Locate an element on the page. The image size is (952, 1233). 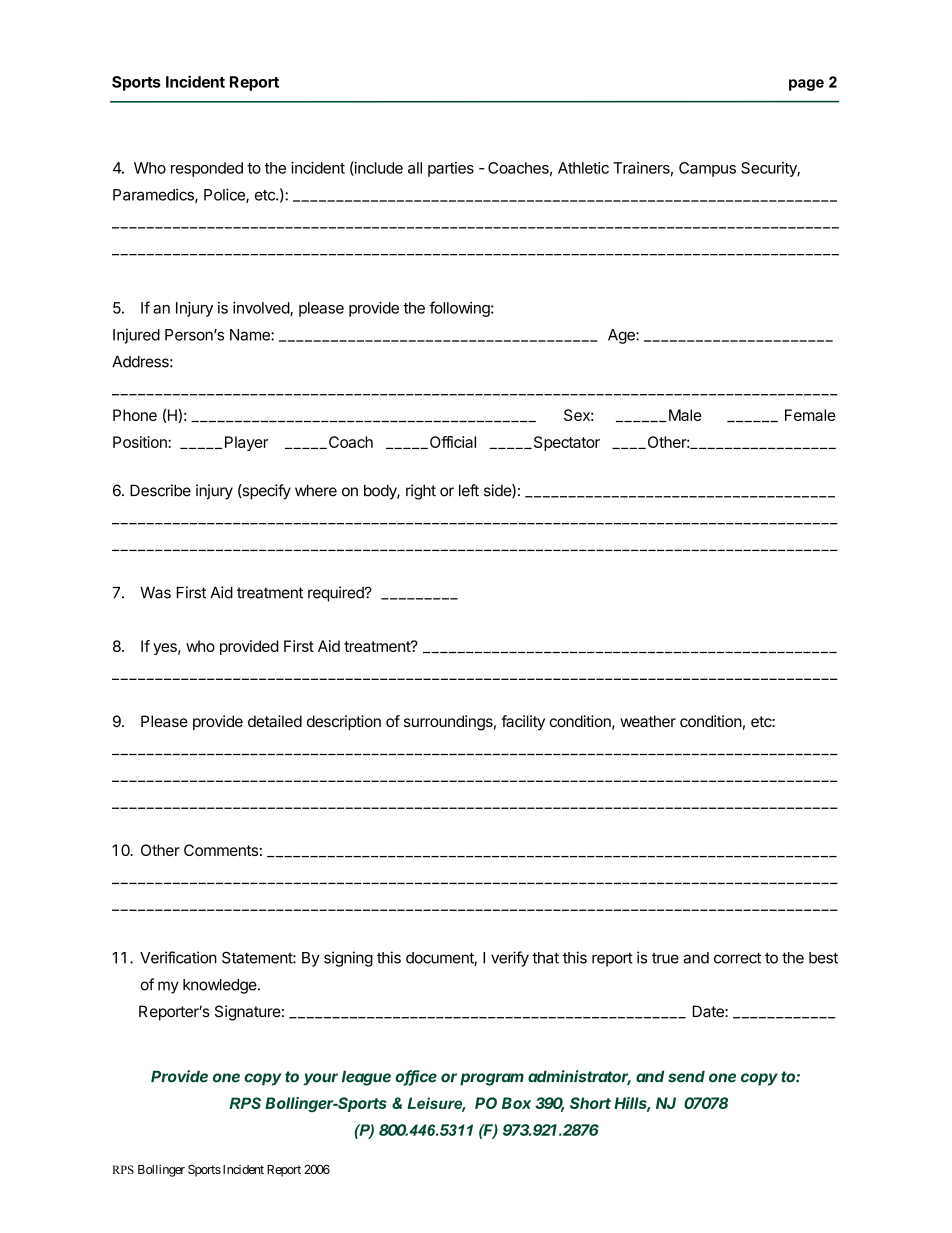
responded is located at coordinates (207, 169).
